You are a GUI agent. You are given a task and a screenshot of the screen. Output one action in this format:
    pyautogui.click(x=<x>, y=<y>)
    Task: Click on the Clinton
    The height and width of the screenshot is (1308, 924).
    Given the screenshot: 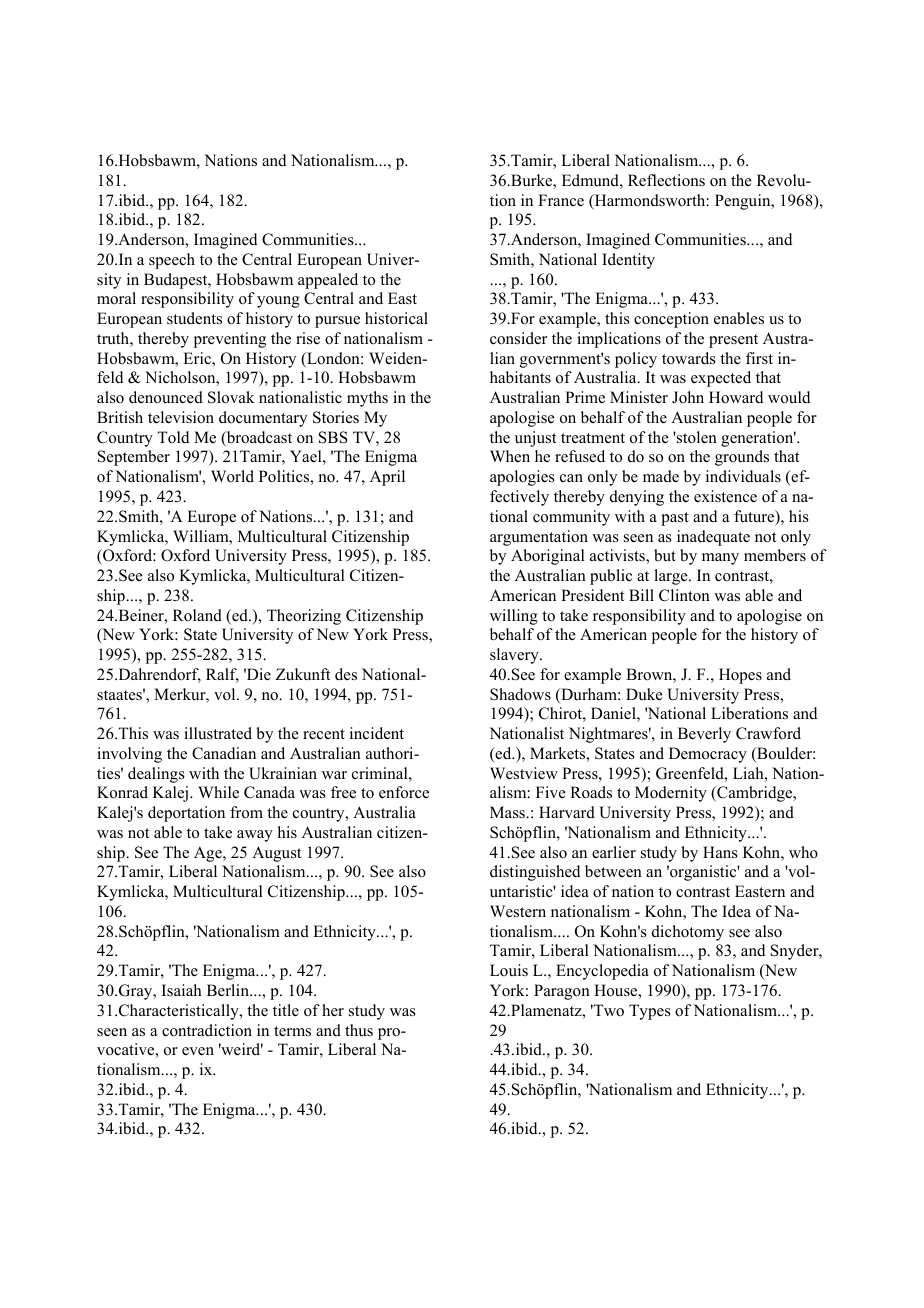 What is the action you would take?
    pyautogui.click(x=684, y=595)
